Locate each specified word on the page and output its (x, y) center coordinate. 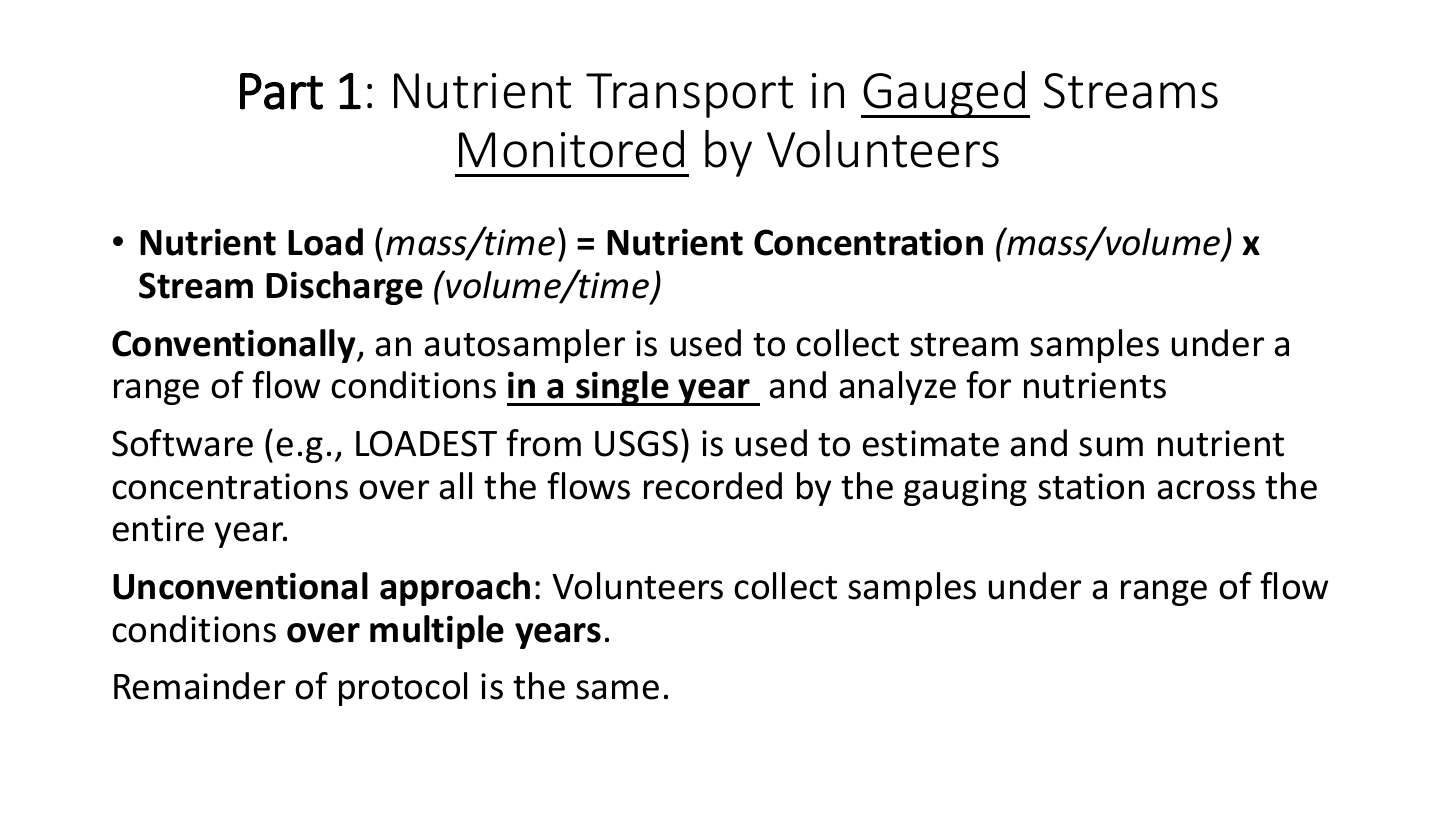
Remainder (199, 686)
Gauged (944, 94)
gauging (965, 489)
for (988, 385)
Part (281, 91)
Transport (689, 95)
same (617, 690)
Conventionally (235, 346)
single (622, 388)
